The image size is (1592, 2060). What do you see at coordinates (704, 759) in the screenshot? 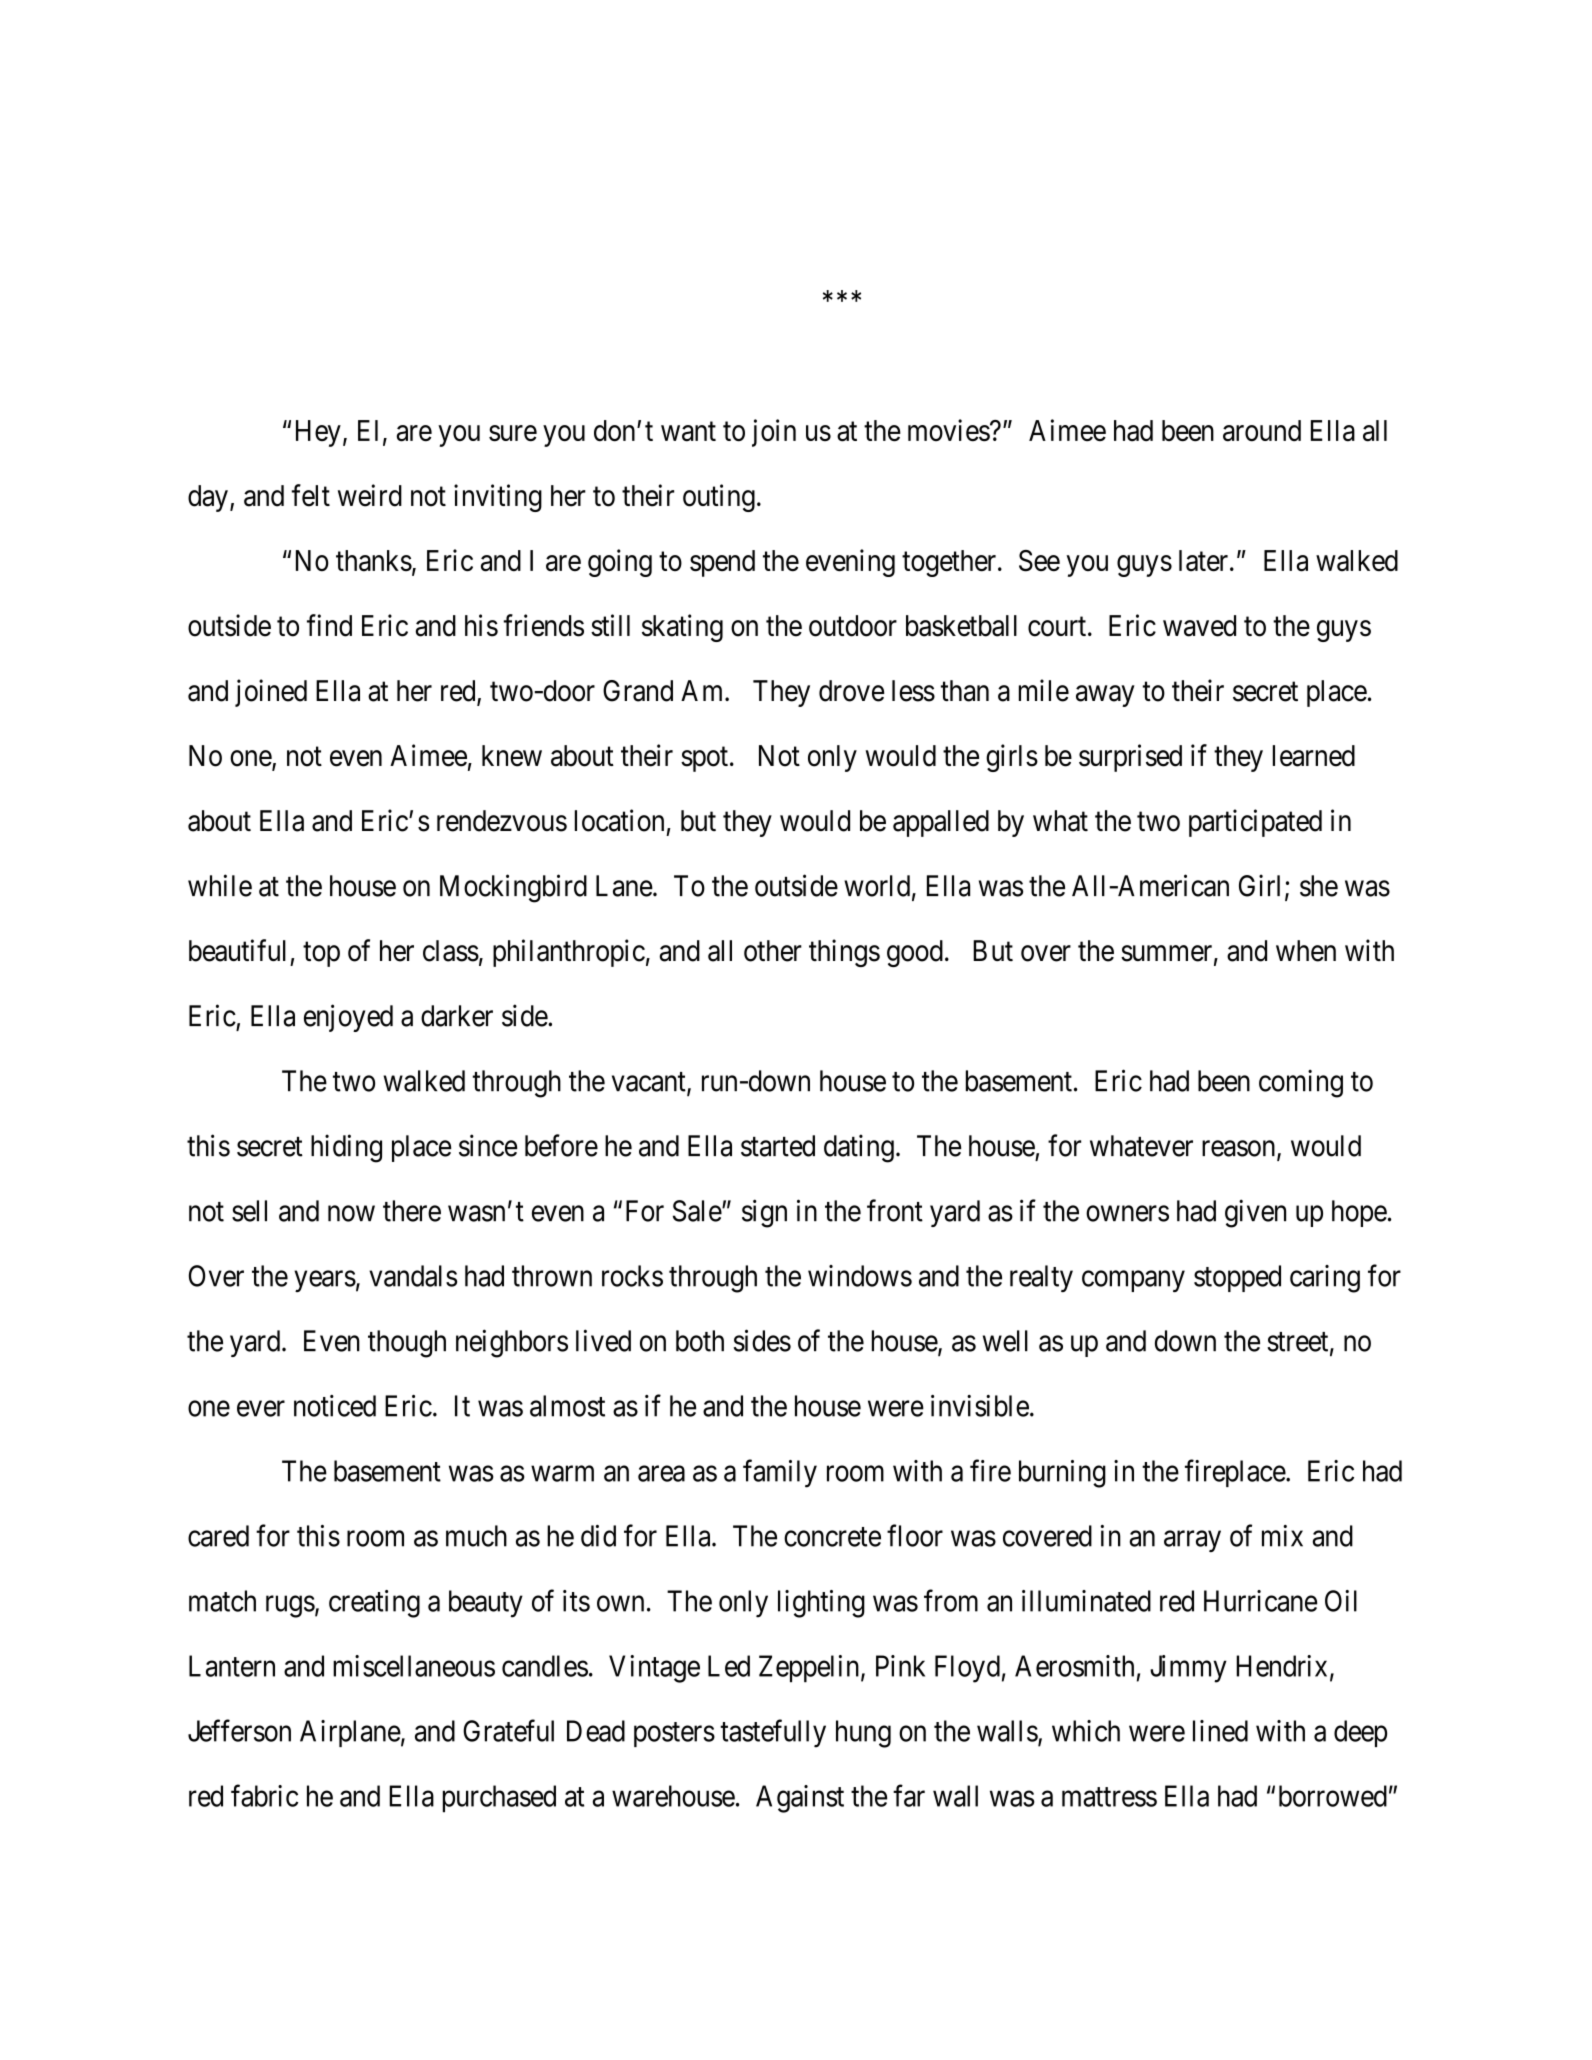
I see `spot` at bounding box center [704, 759].
